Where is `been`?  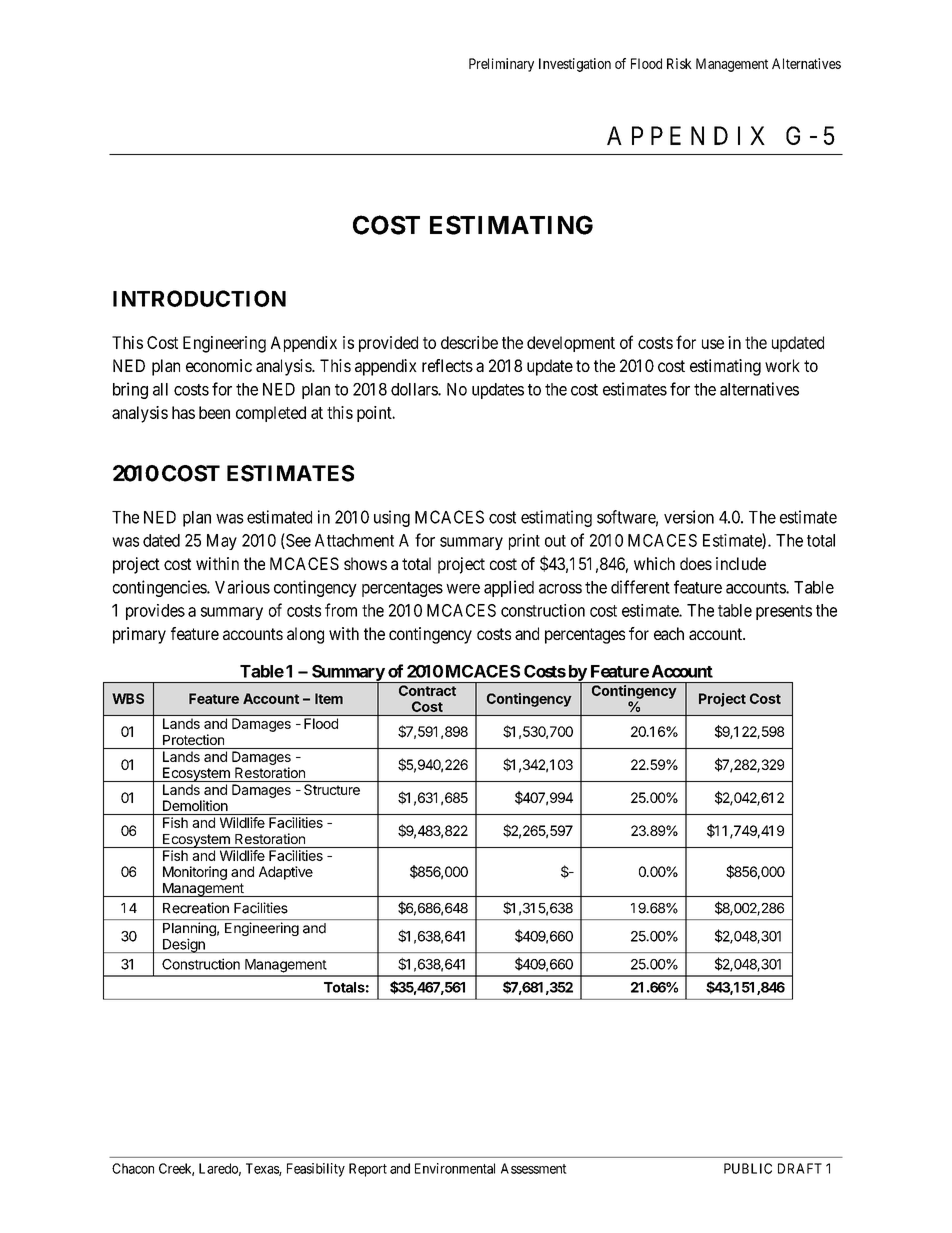 been is located at coordinates (214, 412).
